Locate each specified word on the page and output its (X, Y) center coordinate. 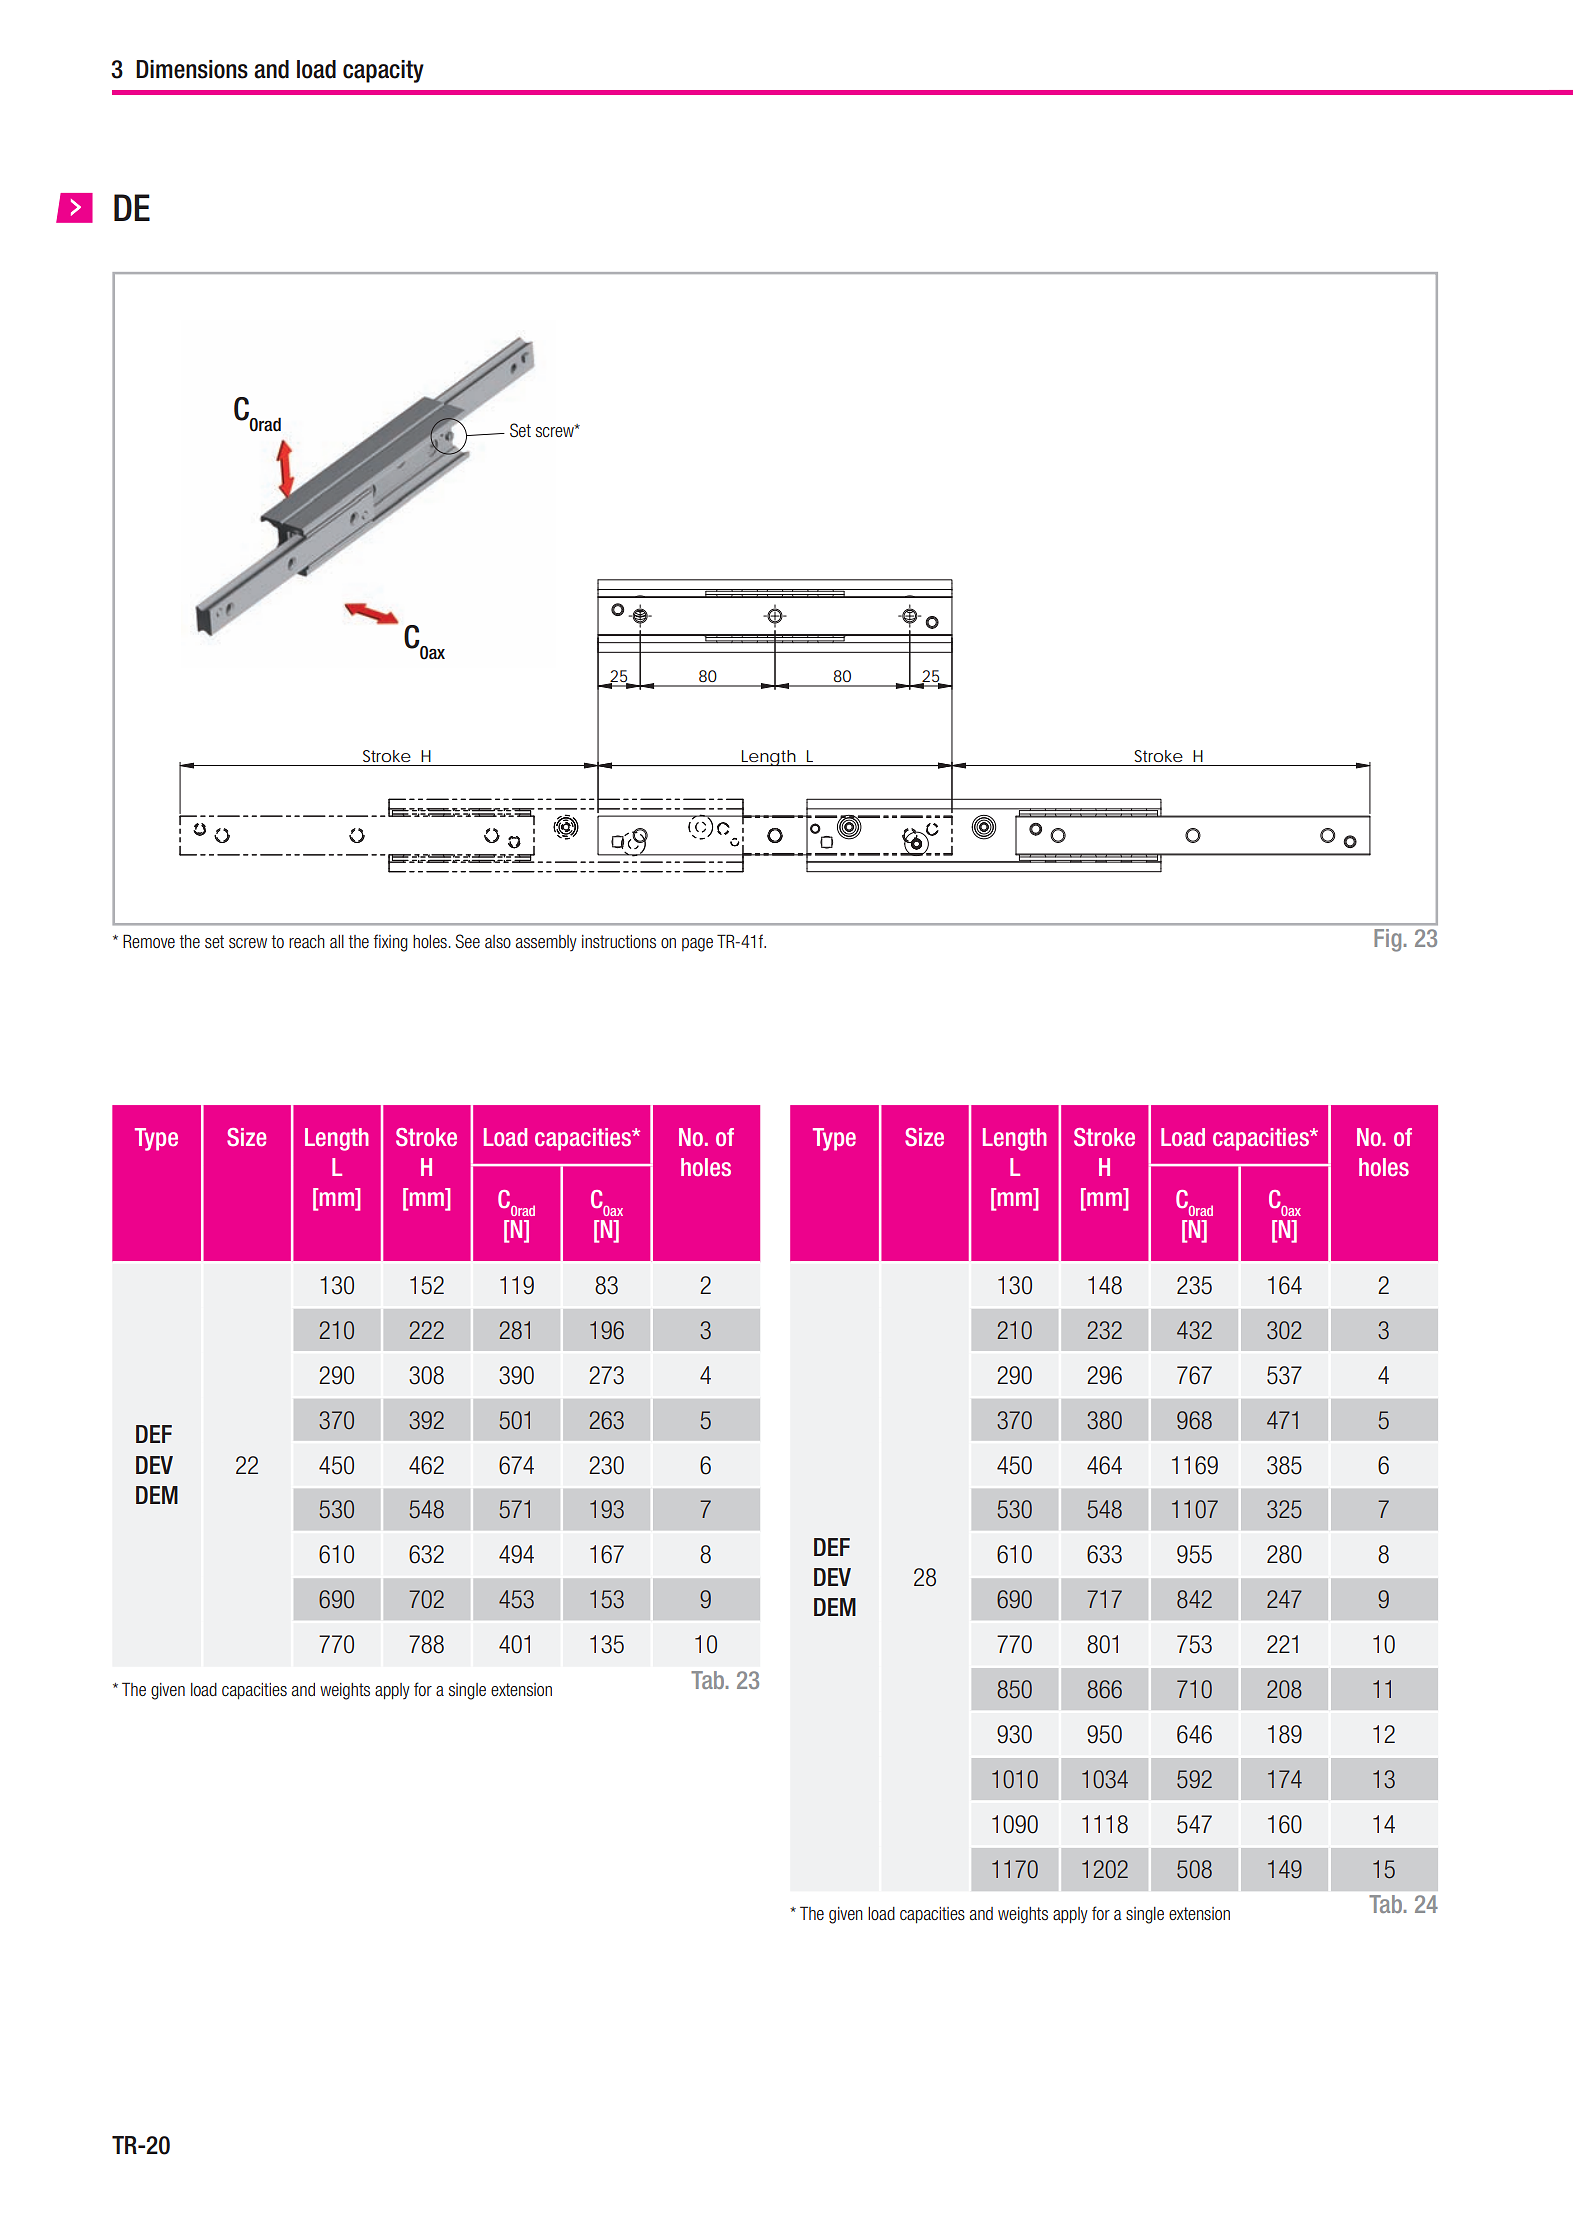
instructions (619, 941)
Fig (1387, 940)
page (697, 945)
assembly (546, 943)
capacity (383, 71)
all (337, 941)
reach (307, 941)
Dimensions (192, 69)
